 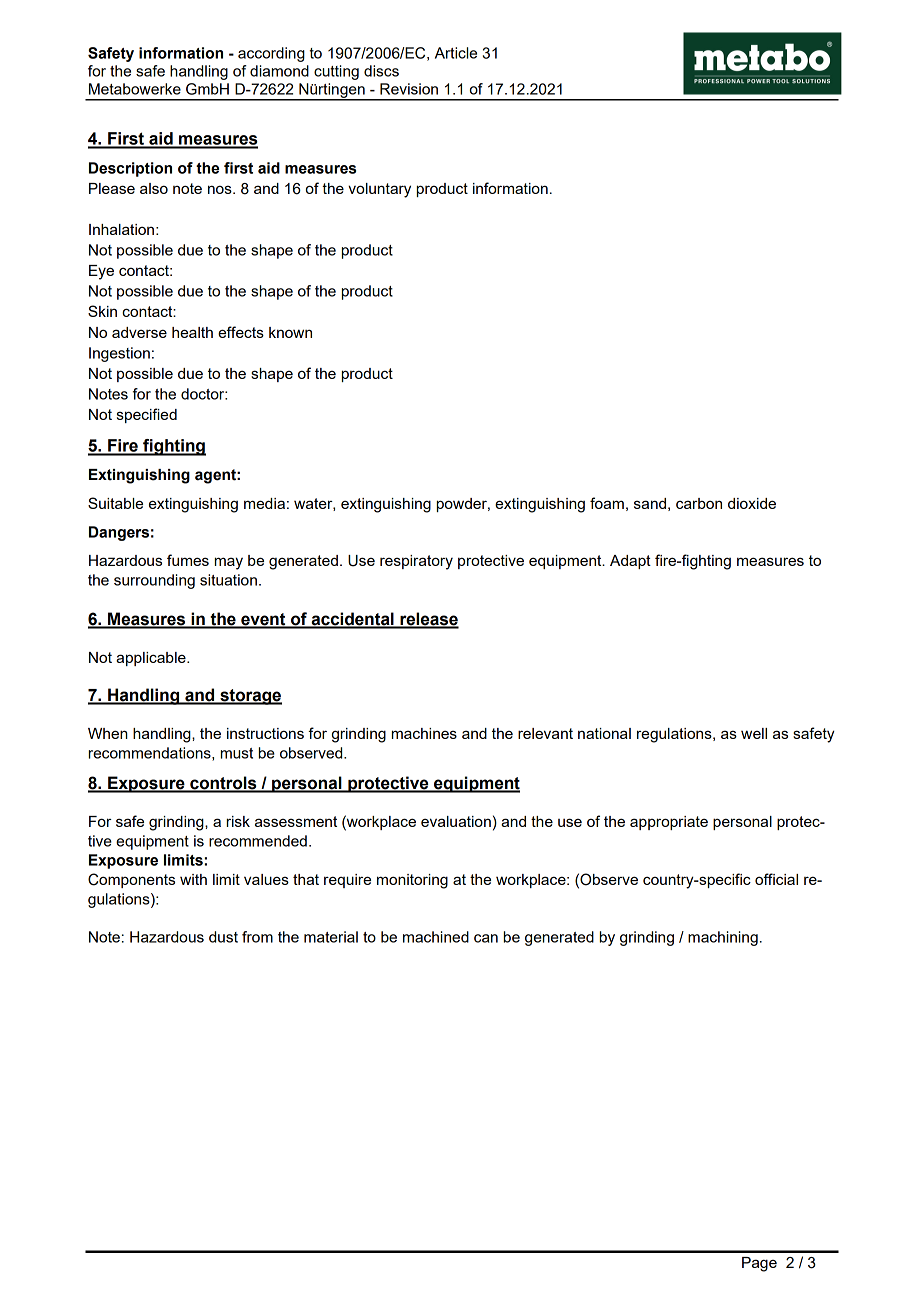 I want to click on appropriate, so click(x=669, y=823).
